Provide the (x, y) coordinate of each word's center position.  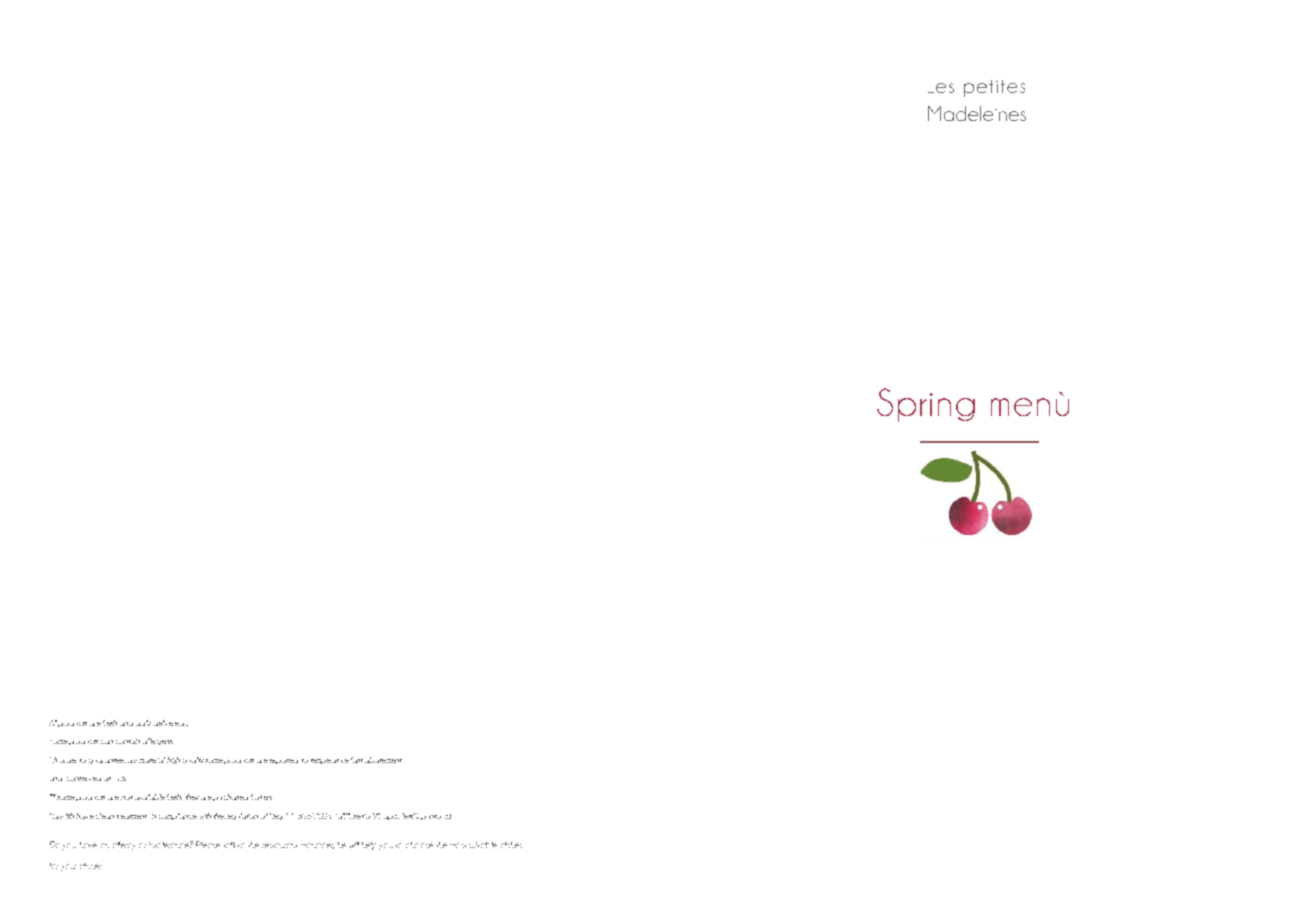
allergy (124, 846)
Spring (926, 405)
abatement (383, 760)
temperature (330, 761)
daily (143, 723)
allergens (158, 741)
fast (357, 760)
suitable (483, 845)
